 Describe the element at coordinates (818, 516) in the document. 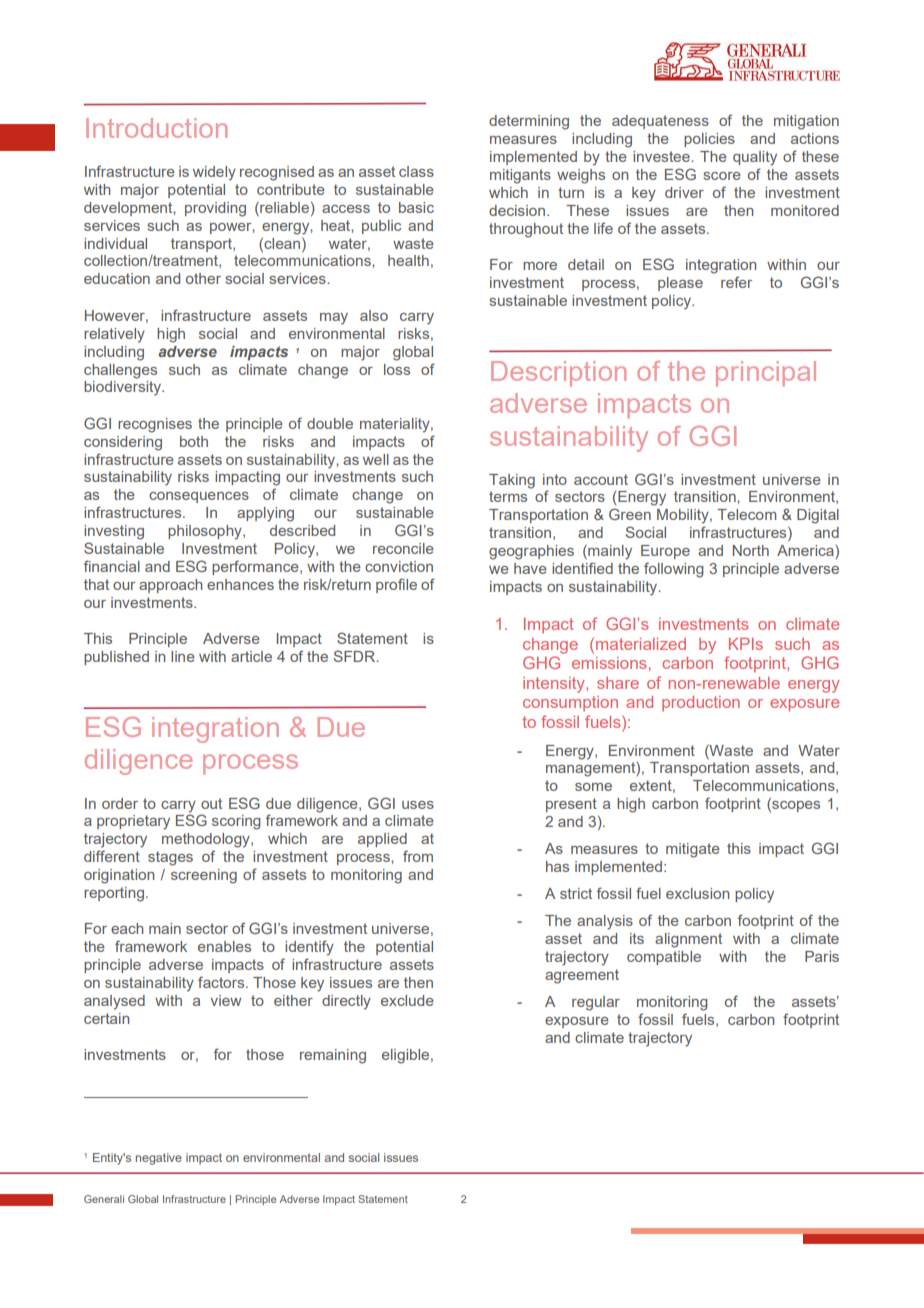

I see `Digital` at that location.
